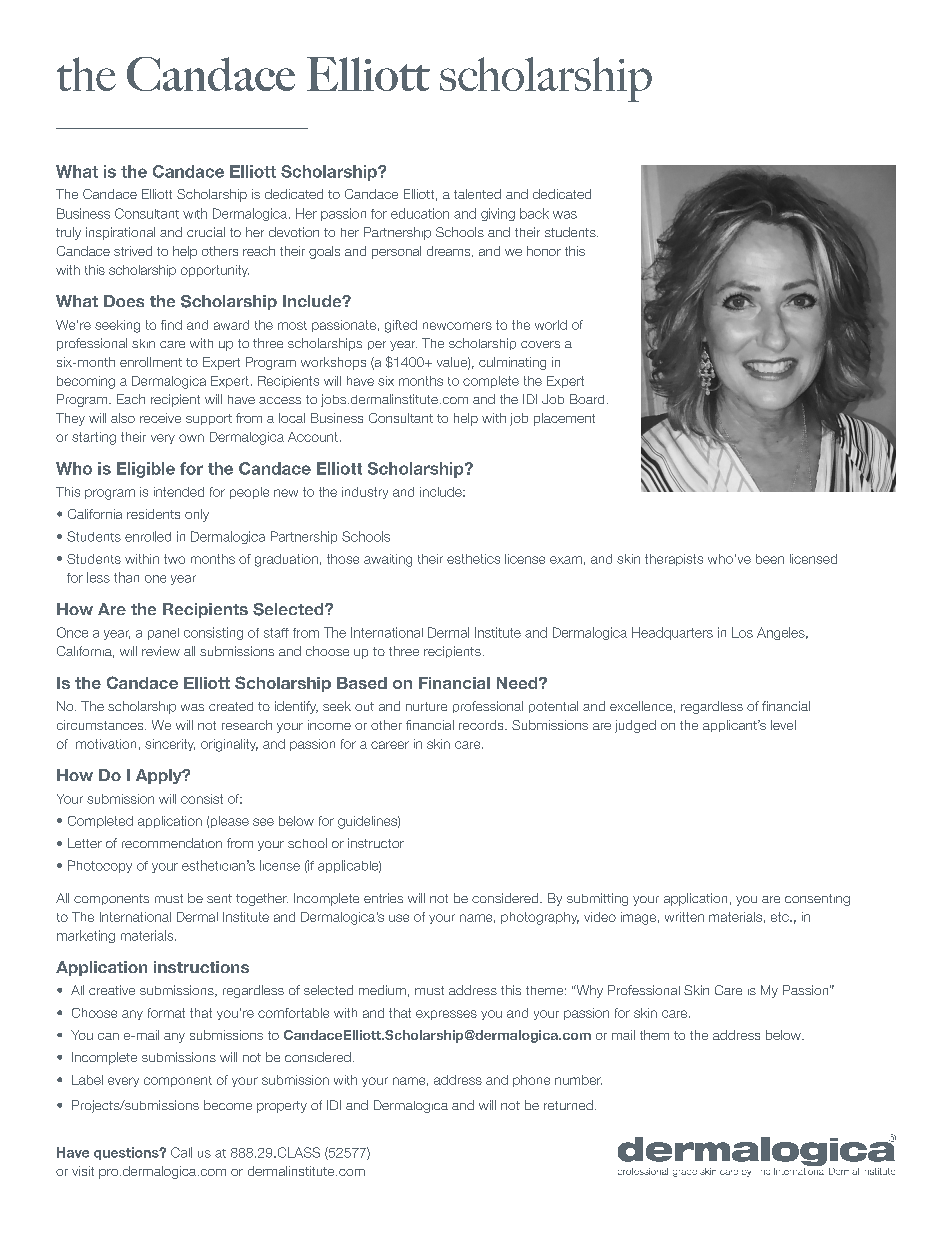 The image size is (952, 1233). What do you see at coordinates (426, 706) in the screenshot?
I see `nurture` at bounding box center [426, 706].
